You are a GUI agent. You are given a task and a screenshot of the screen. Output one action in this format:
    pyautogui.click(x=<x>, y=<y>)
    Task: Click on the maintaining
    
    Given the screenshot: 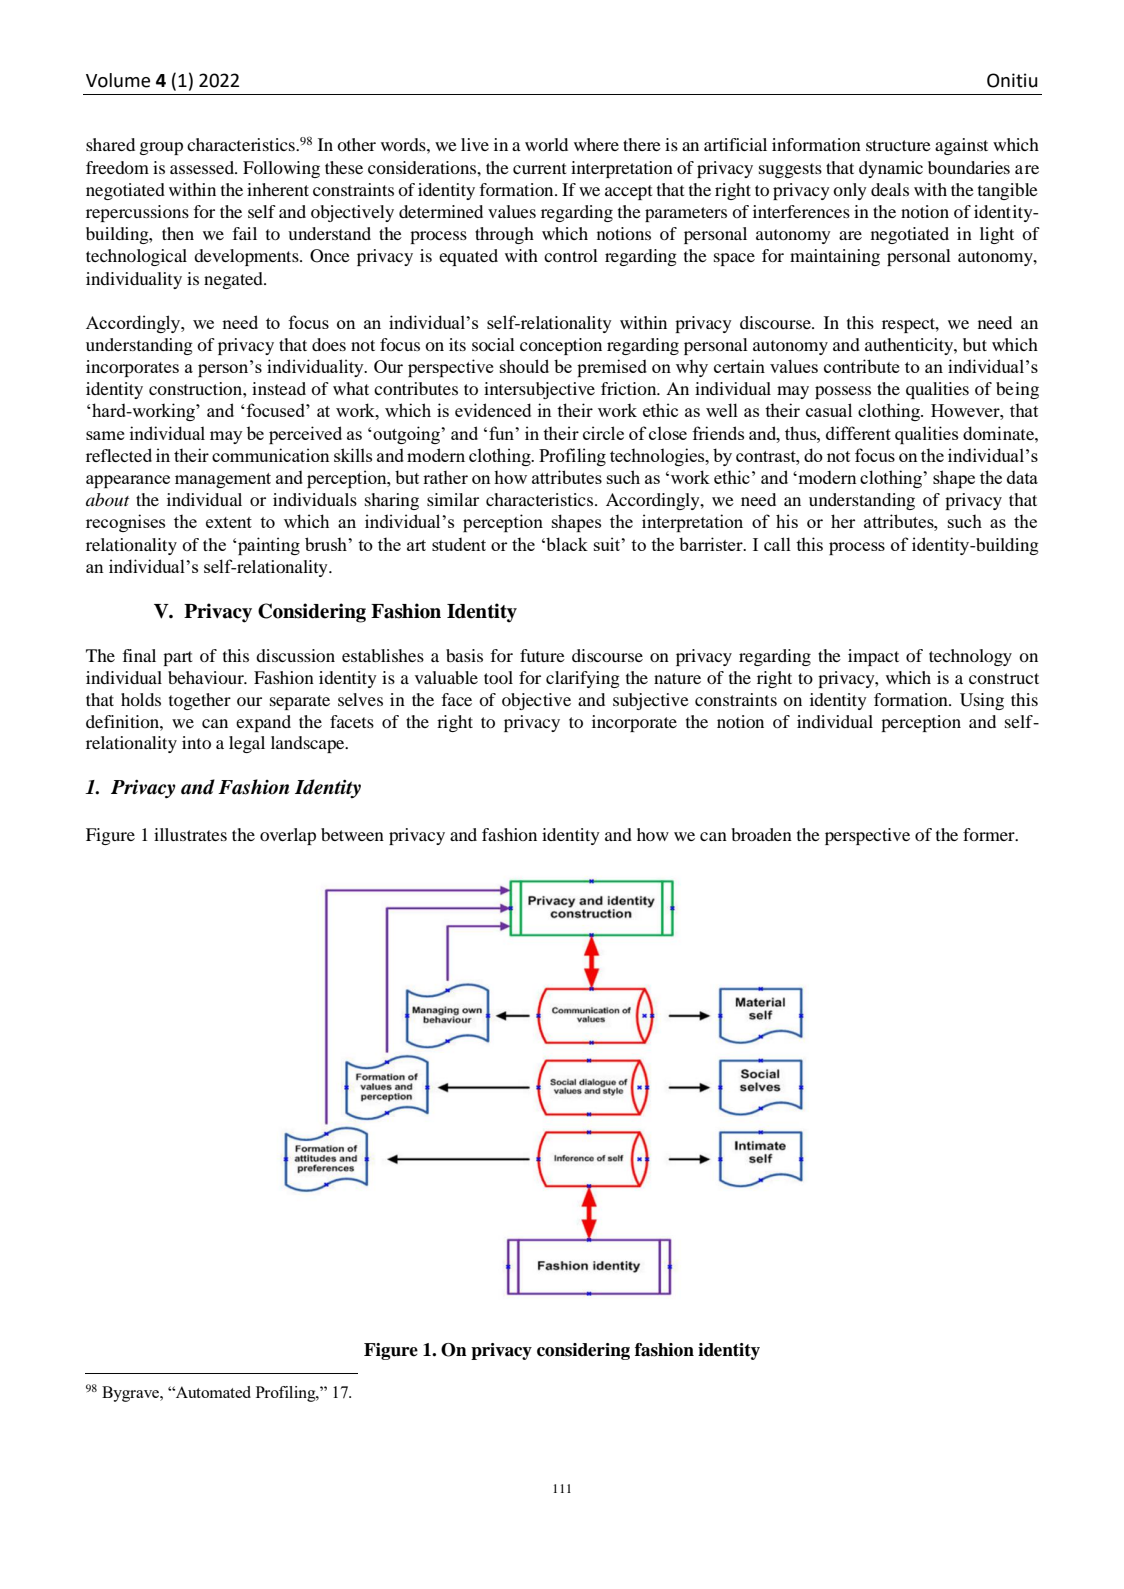 What is the action you would take?
    pyautogui.click(x=835, y=257)
